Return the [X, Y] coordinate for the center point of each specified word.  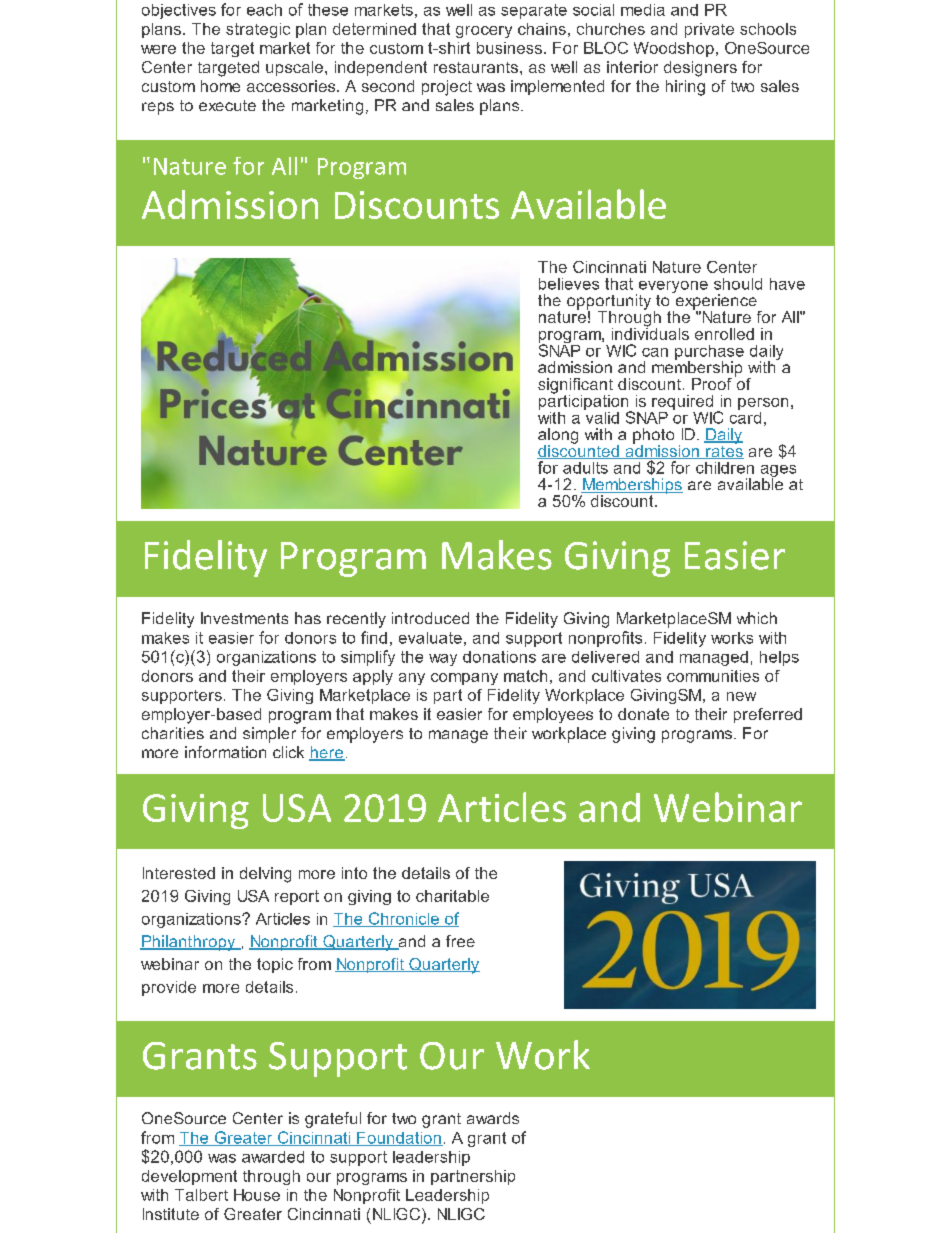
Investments [244, 618]
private [709, 30]
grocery [484, 32]
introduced [430, 618]
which [757, 618]
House [257, 1195]
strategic [258, 30]
